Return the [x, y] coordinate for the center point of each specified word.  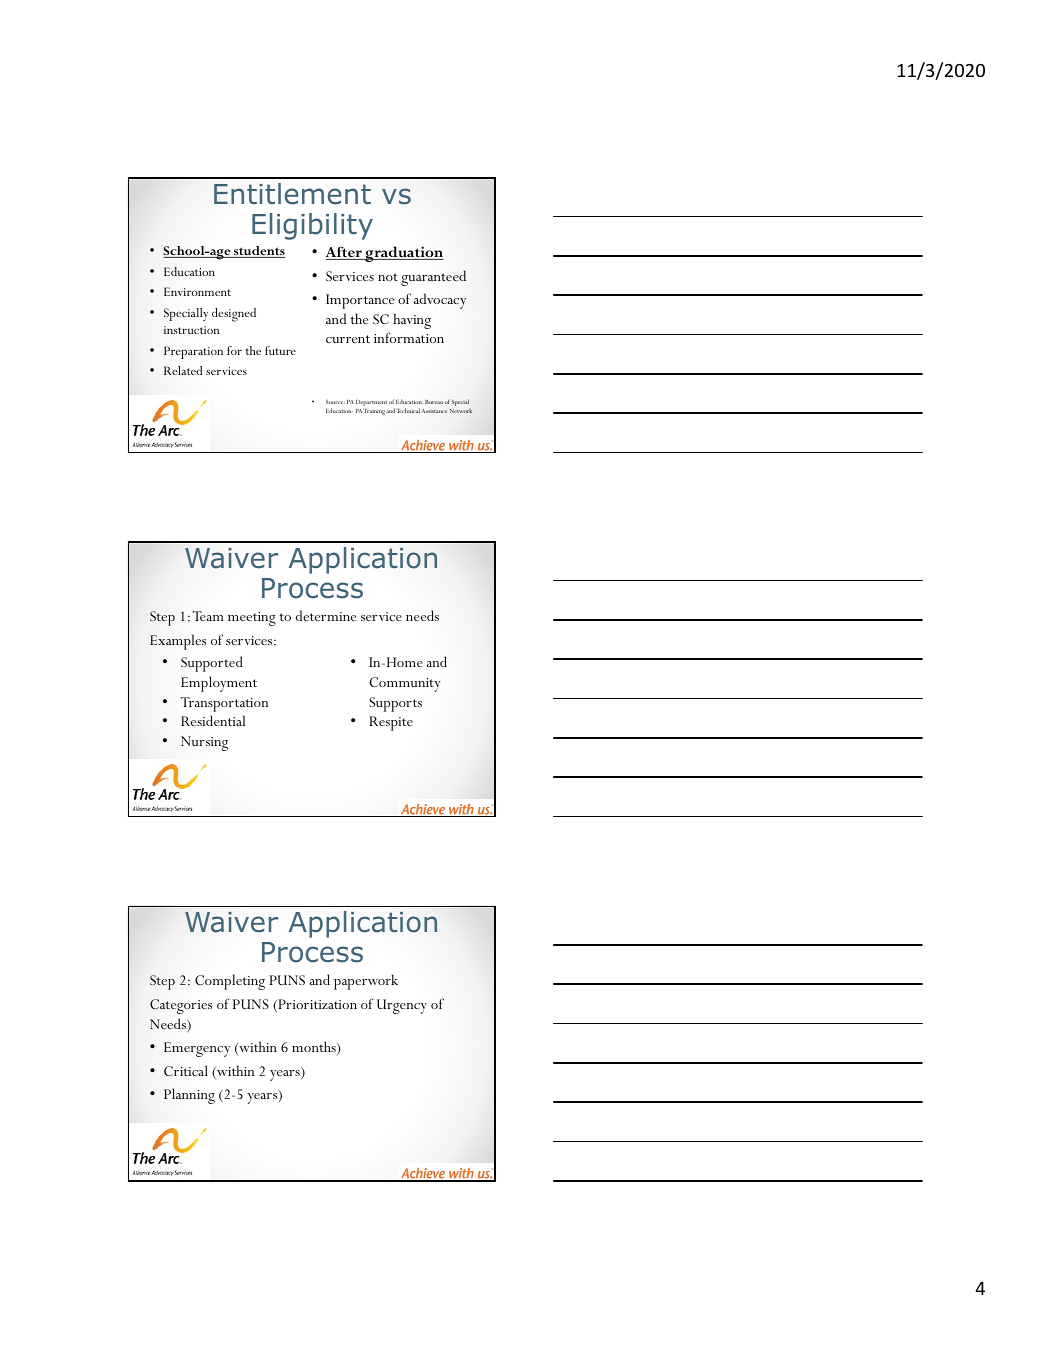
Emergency [197, 1049]
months [315, 1048]
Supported [212, 664]
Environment [197, 291]
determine [326, 615]
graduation [403, 254]
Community [405, 684]
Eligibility [312, 226]
